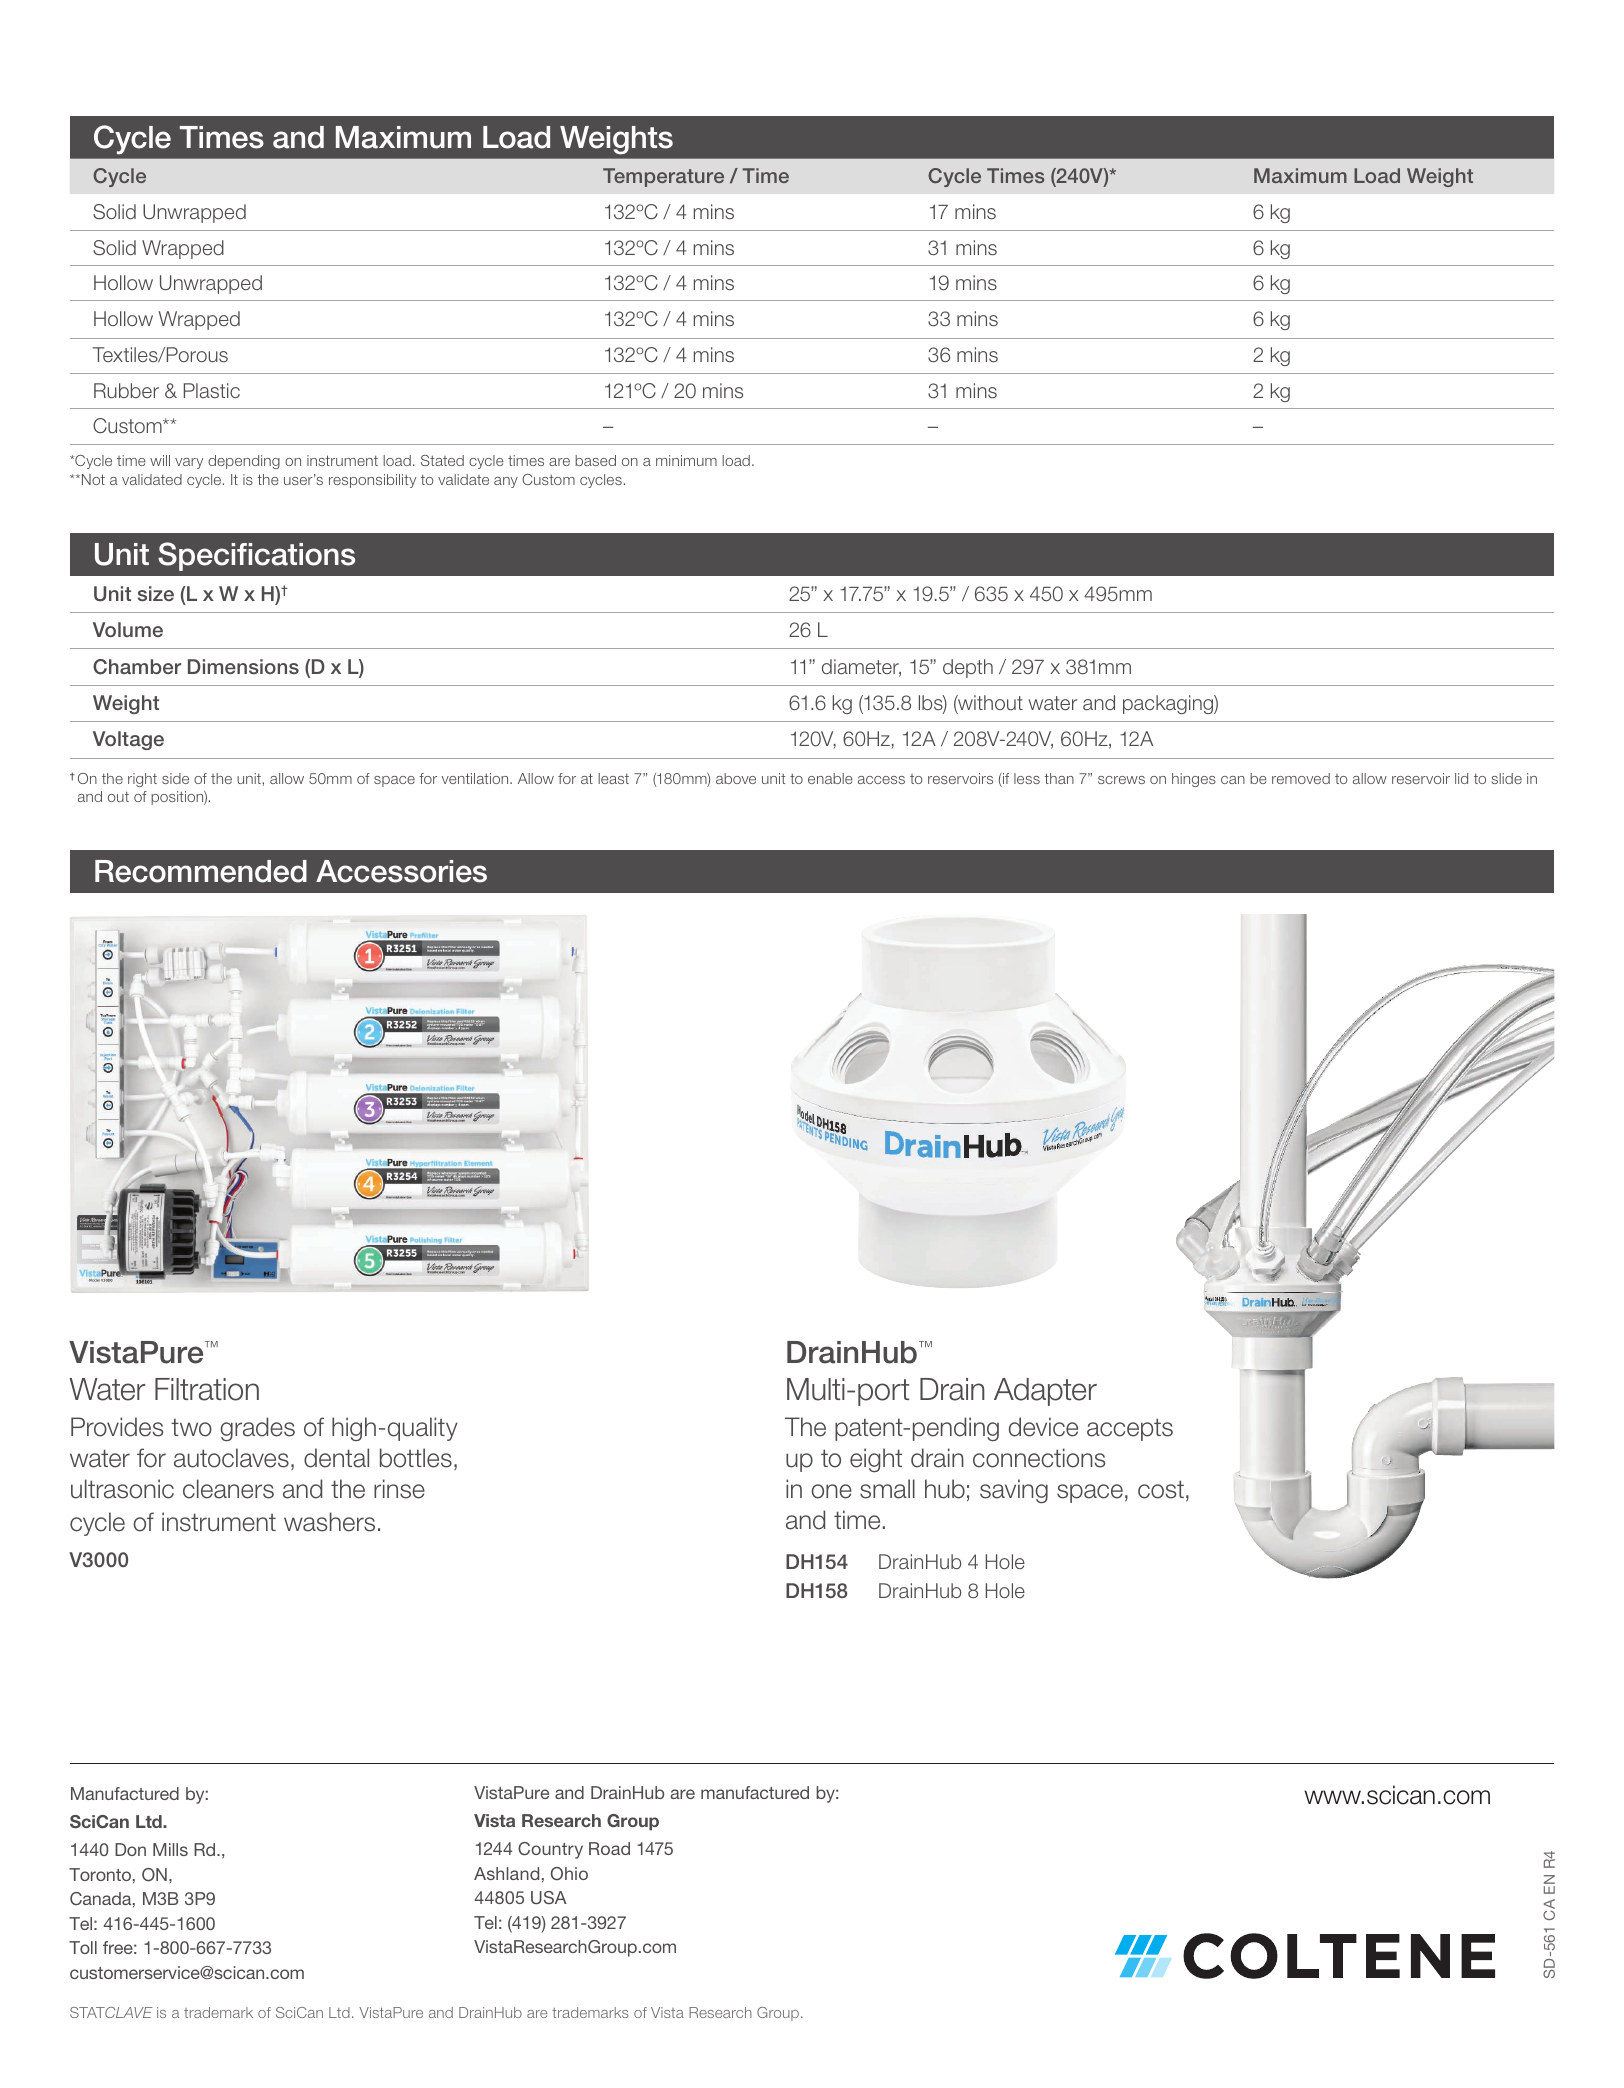 The image size is (1624, 2088). I want to click on minimum, so click(686, 460).
